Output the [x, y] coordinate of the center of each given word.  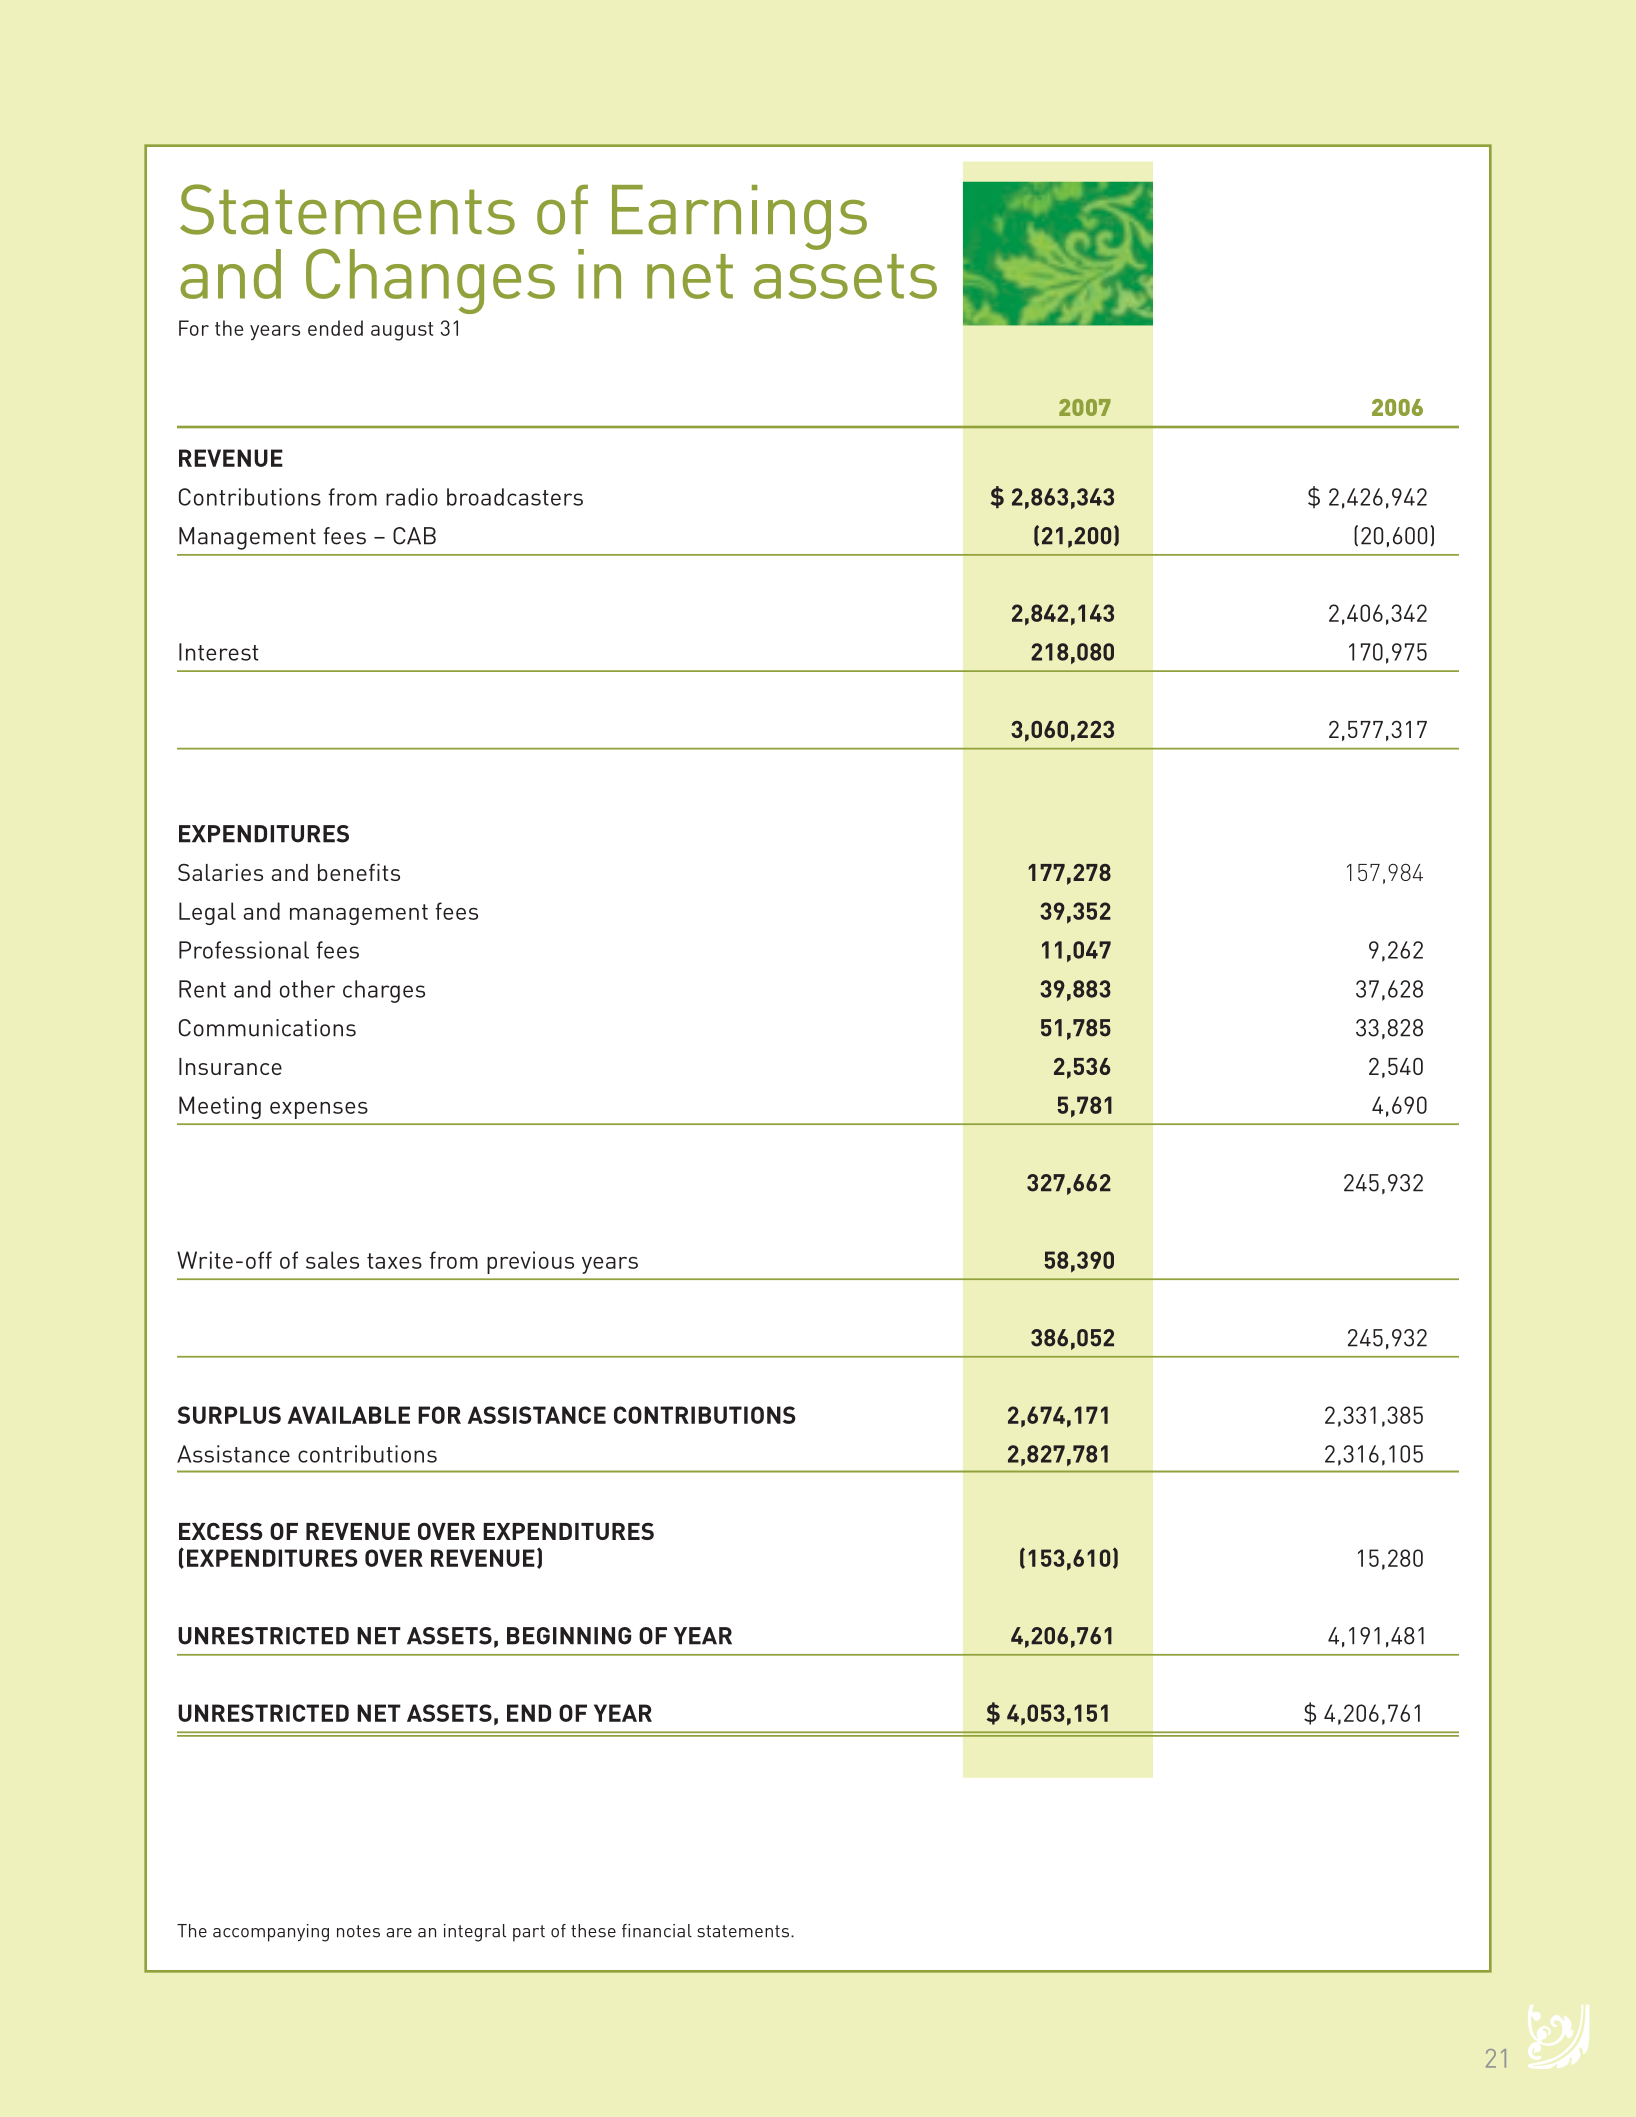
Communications [267, 1028]
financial [657, 1931]
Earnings [739, 217]
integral [475, 1933]
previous [530, 1262]
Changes [430, 281]
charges [384, 991]
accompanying [271, 1933]
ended [335, 328]
